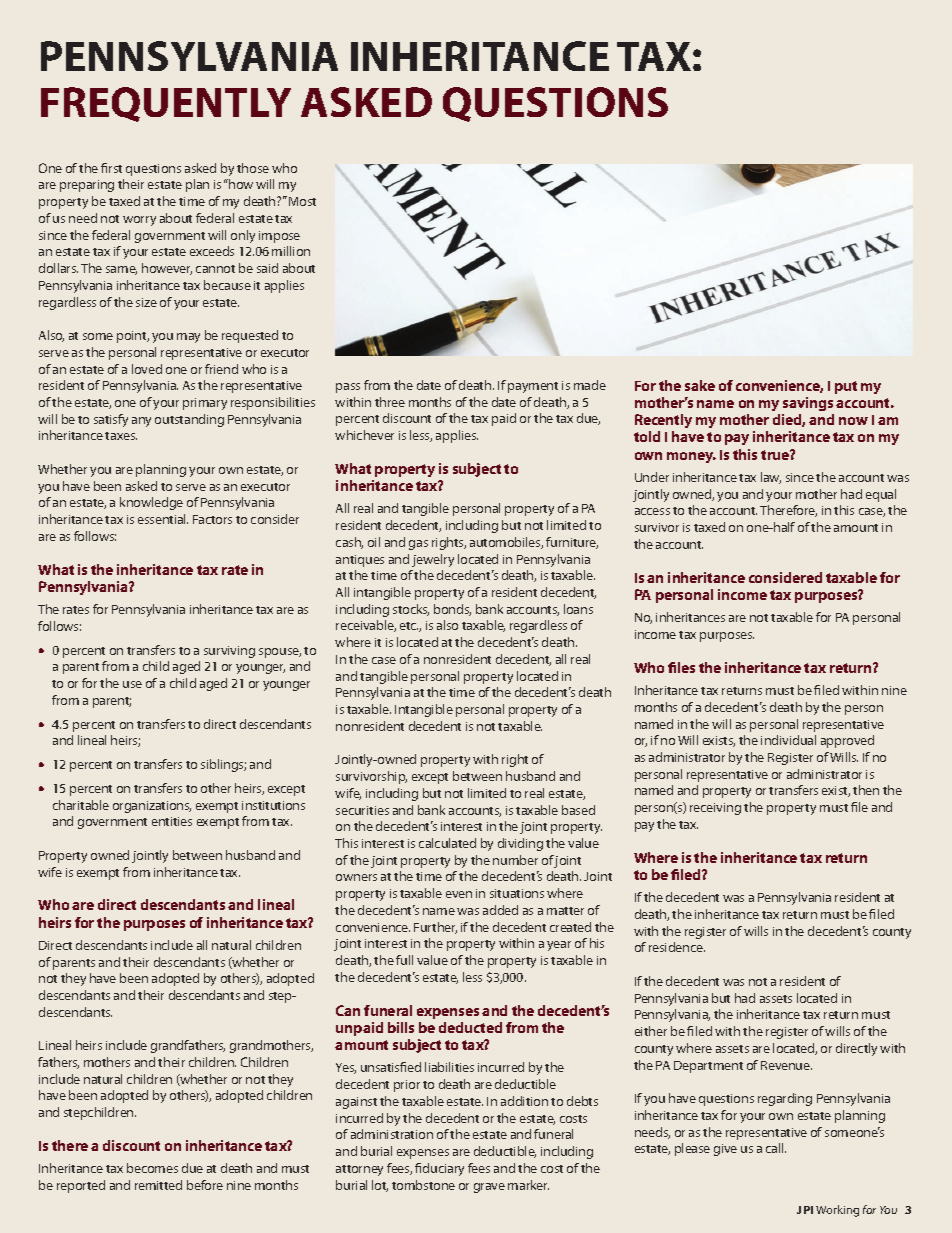 Image resolution: width=952 pixels, height=1233 pixels. I want to click on Most, so click(302, 201).
